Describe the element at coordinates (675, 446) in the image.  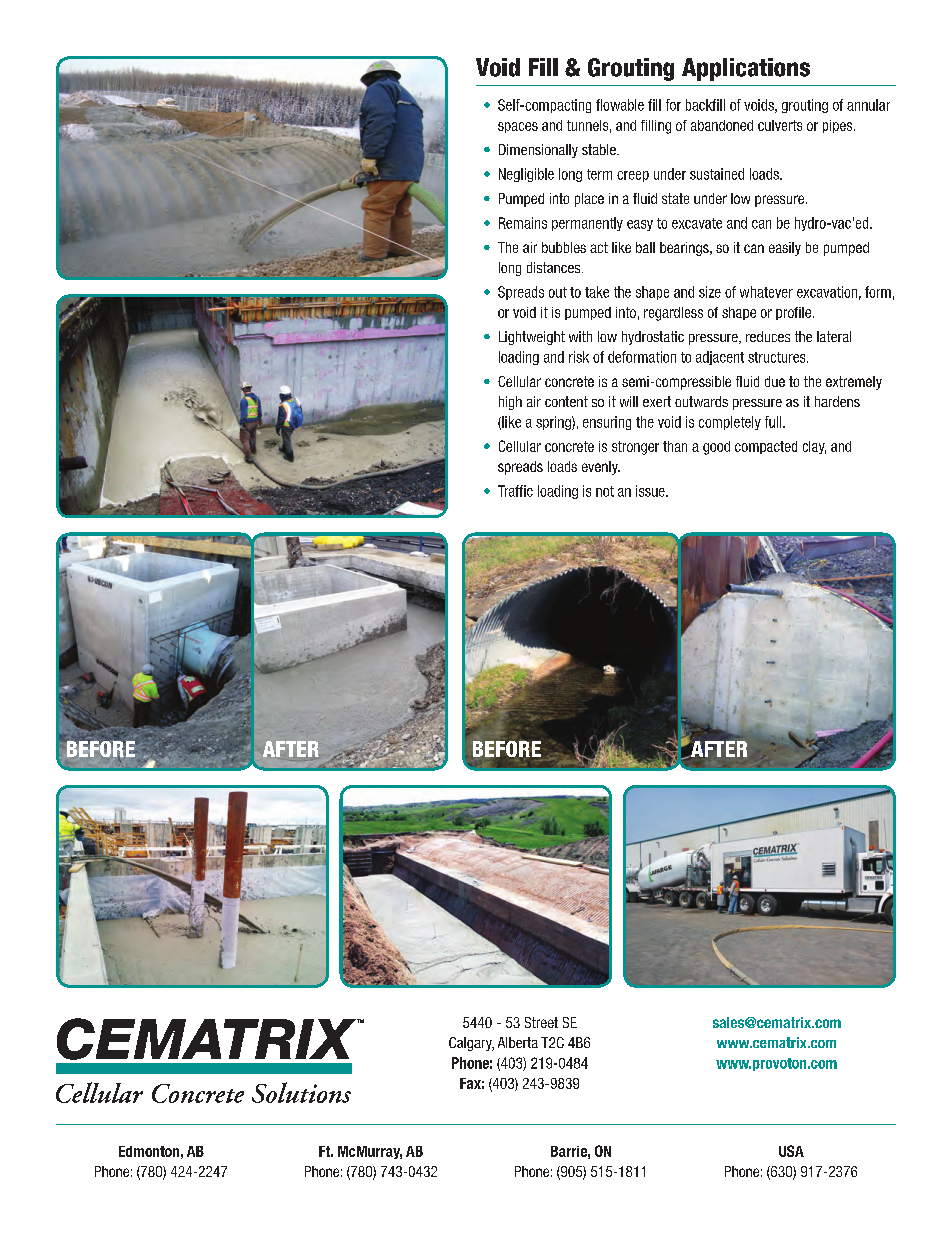
I see `than` at that location.
